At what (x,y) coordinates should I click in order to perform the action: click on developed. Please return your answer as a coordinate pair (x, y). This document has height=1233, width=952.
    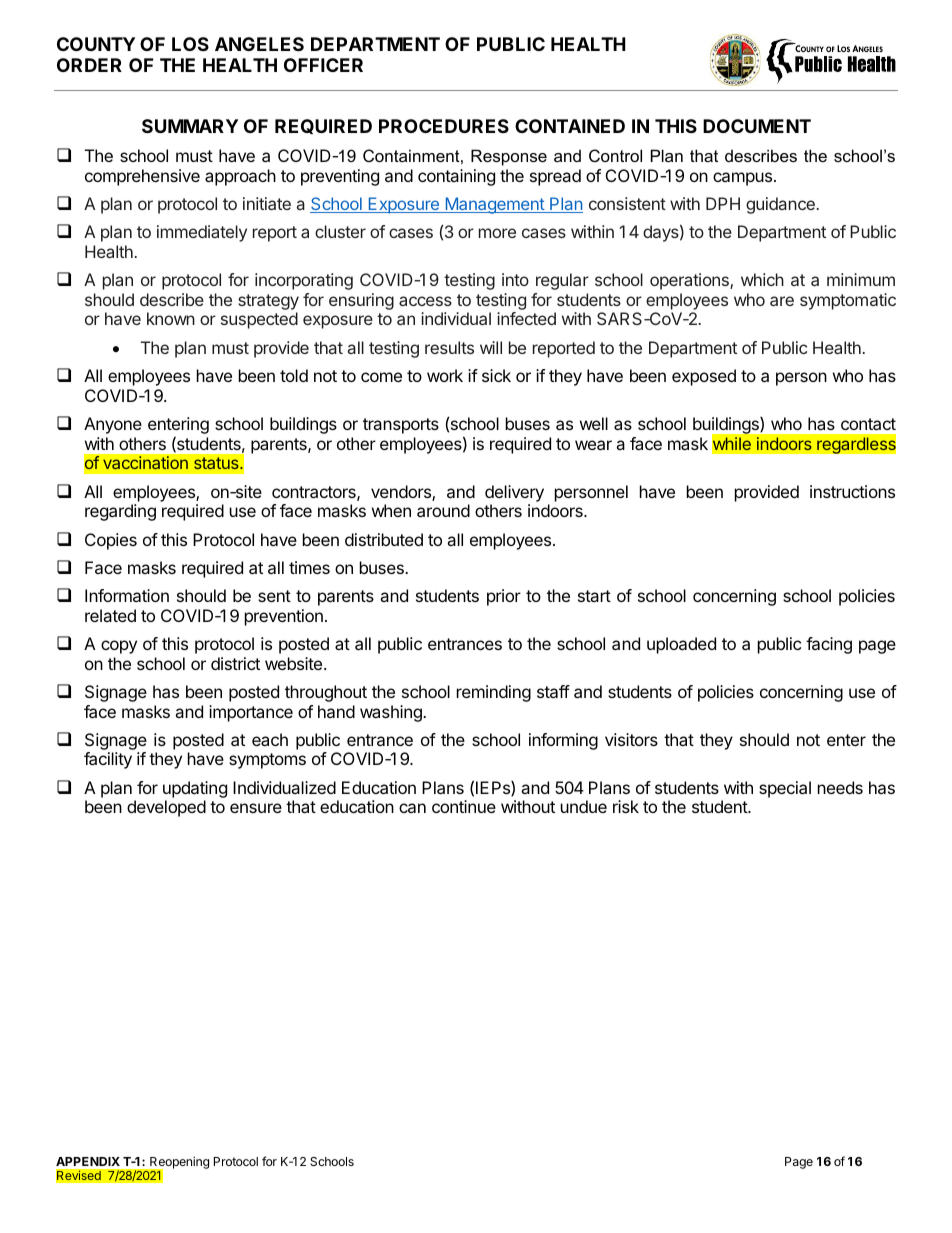
    Looking at the image, I should click on (166, 808).
